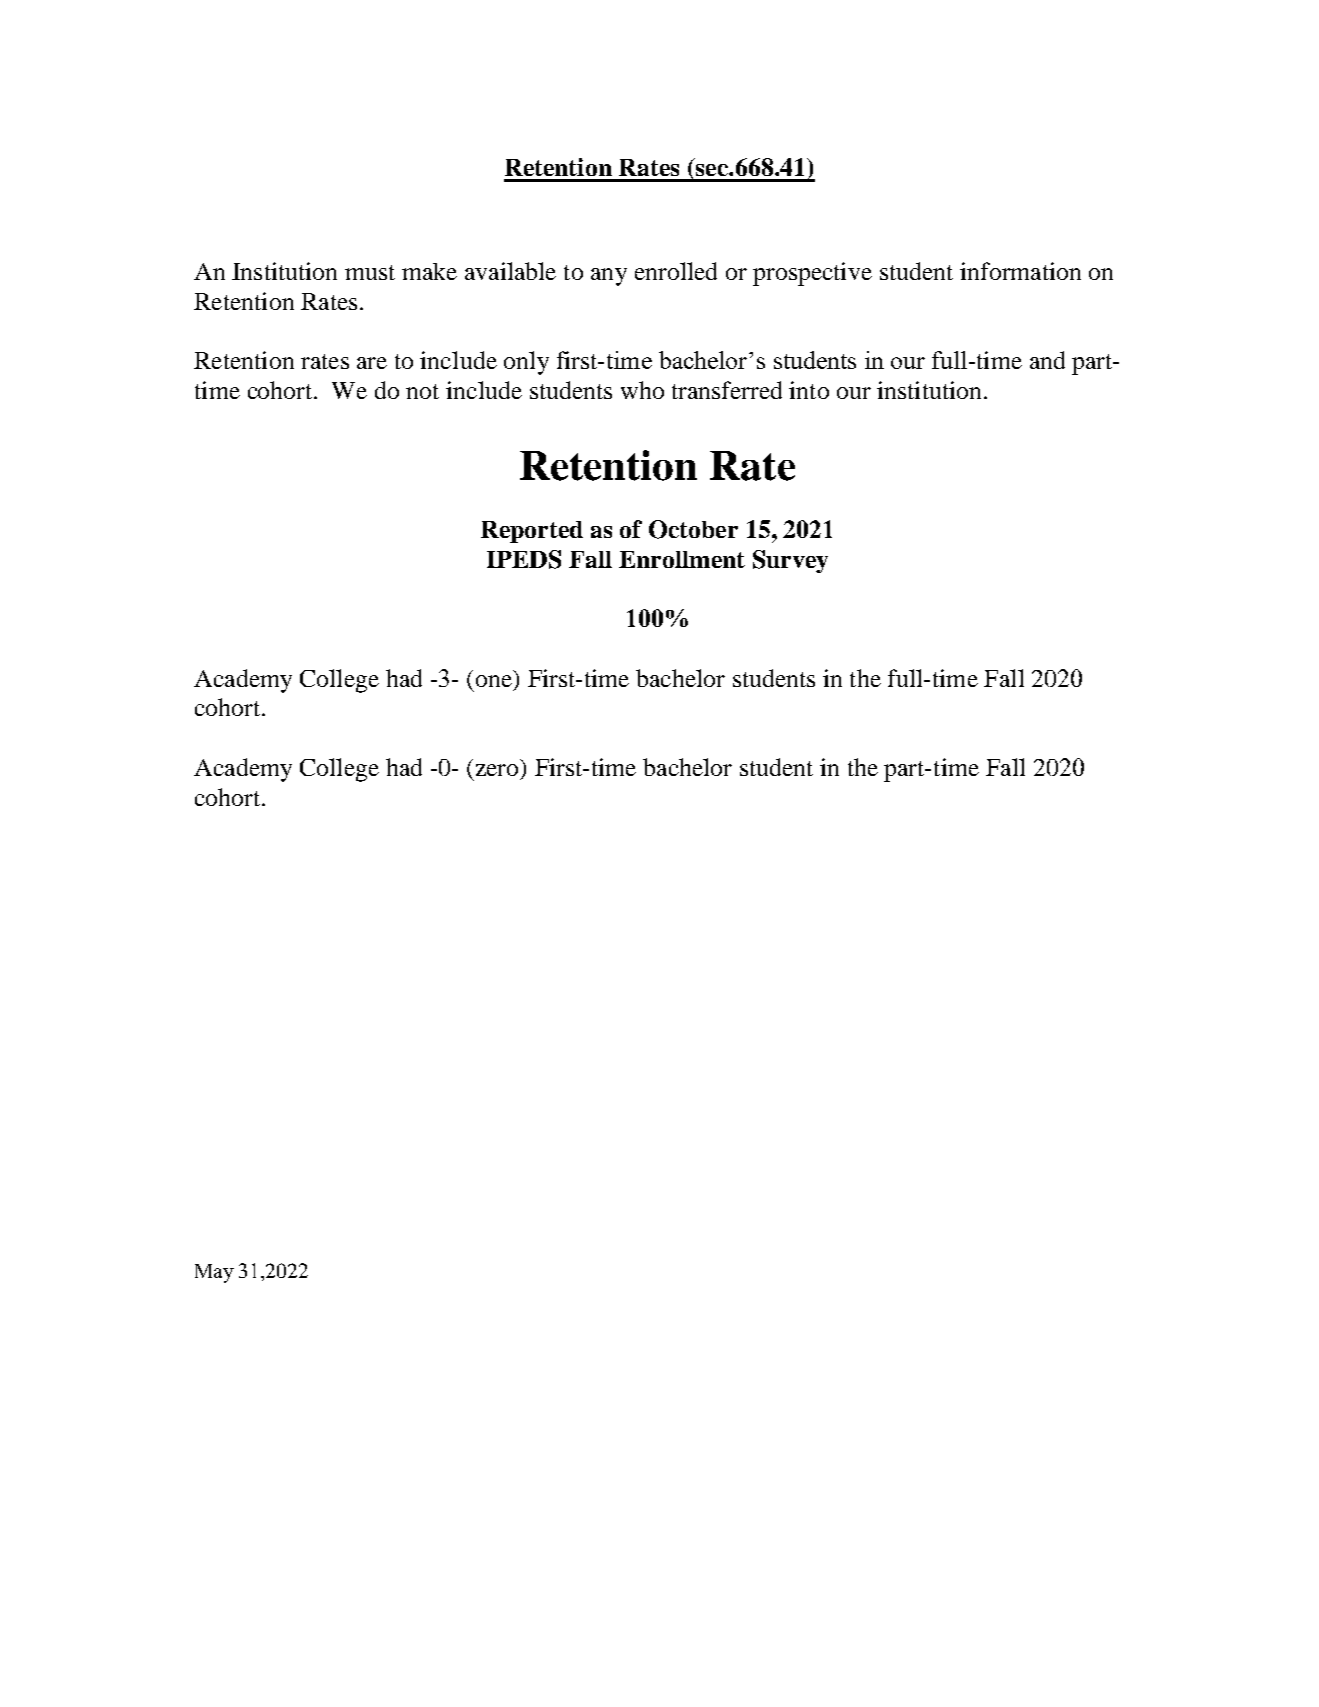 This screenshot has height=1707, width=1319. I want to click on IPEDS, so click(524, 559).
